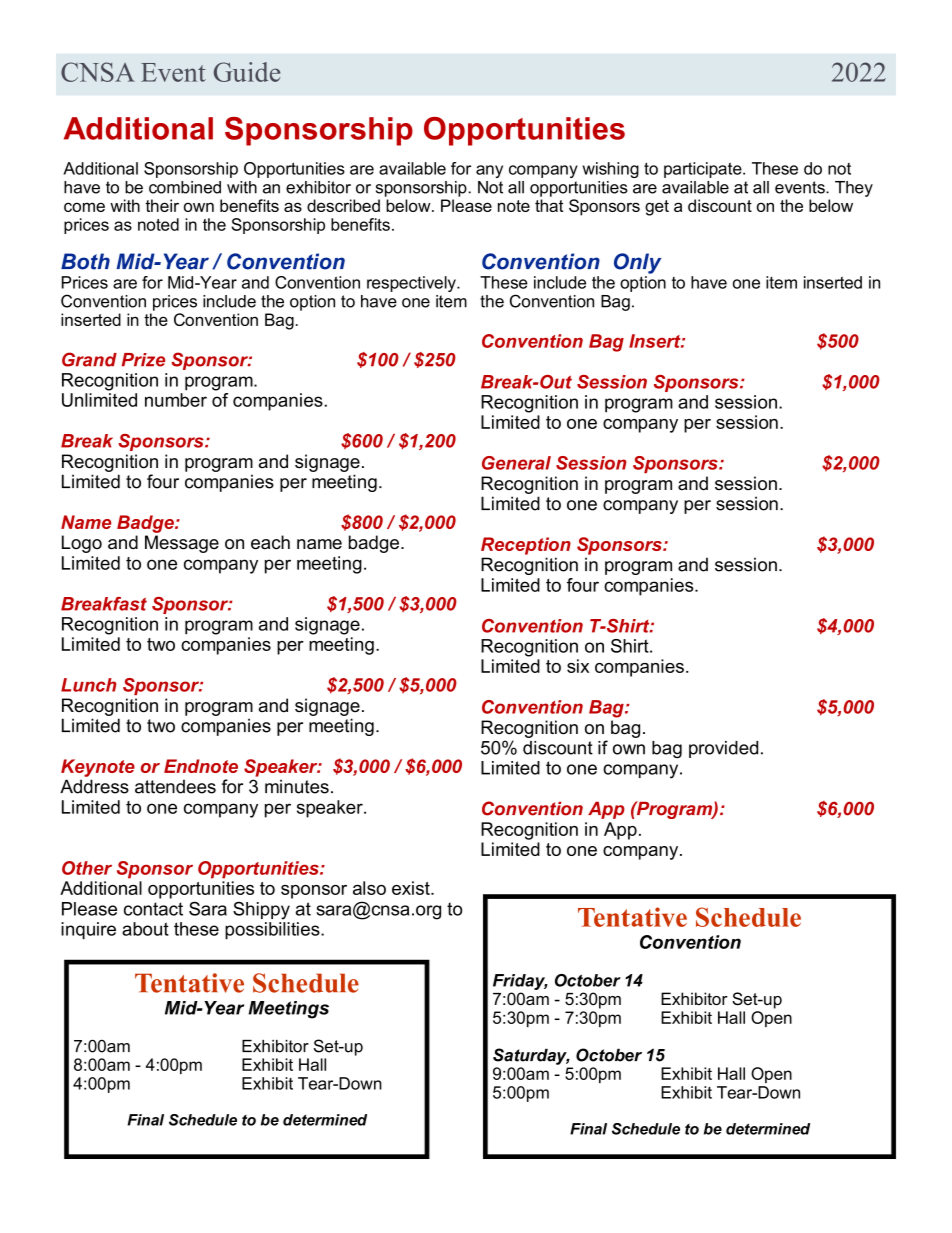 The height and width of the screenshot is (1233, 952). I want to click on Friday, so click(520, 982).
